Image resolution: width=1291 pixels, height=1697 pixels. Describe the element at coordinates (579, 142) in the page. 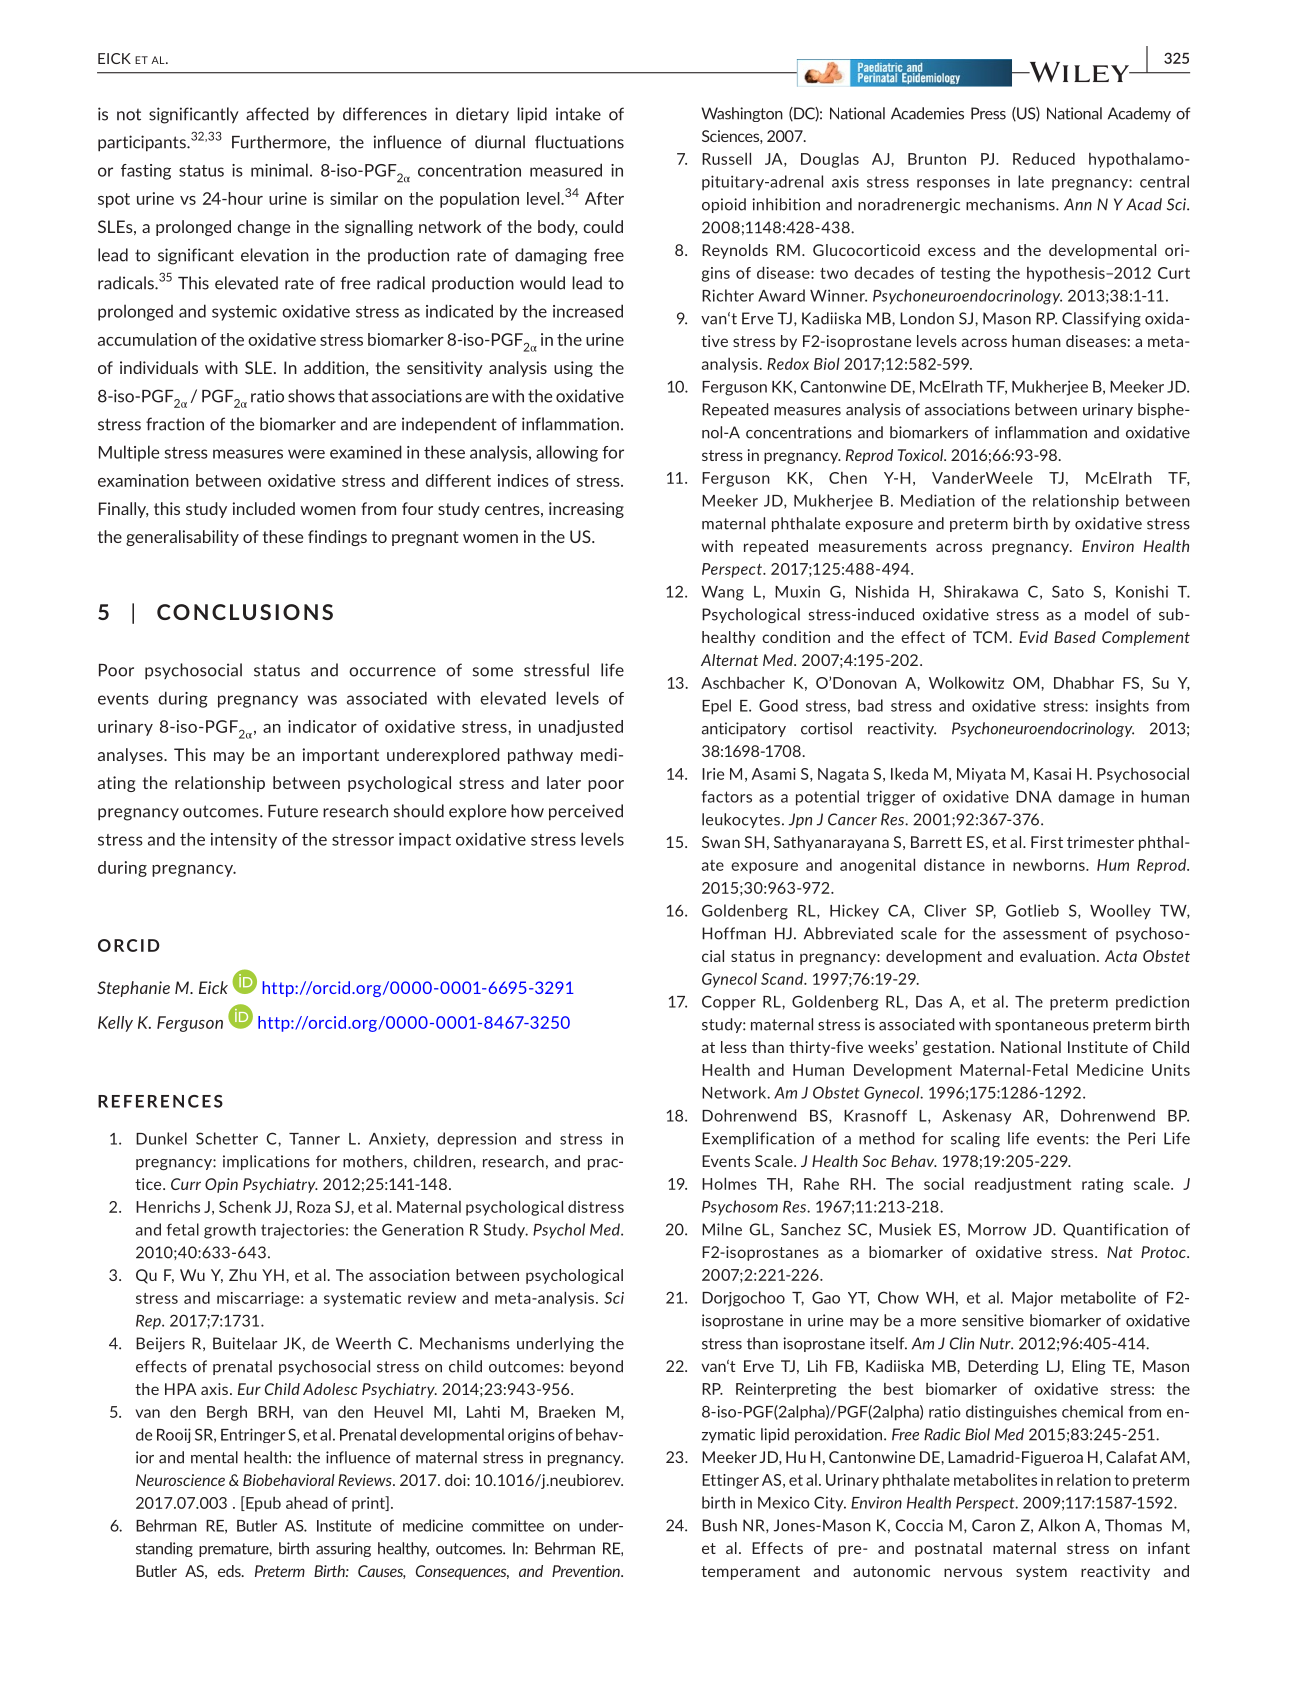

I see `fluctuations` at that location.
